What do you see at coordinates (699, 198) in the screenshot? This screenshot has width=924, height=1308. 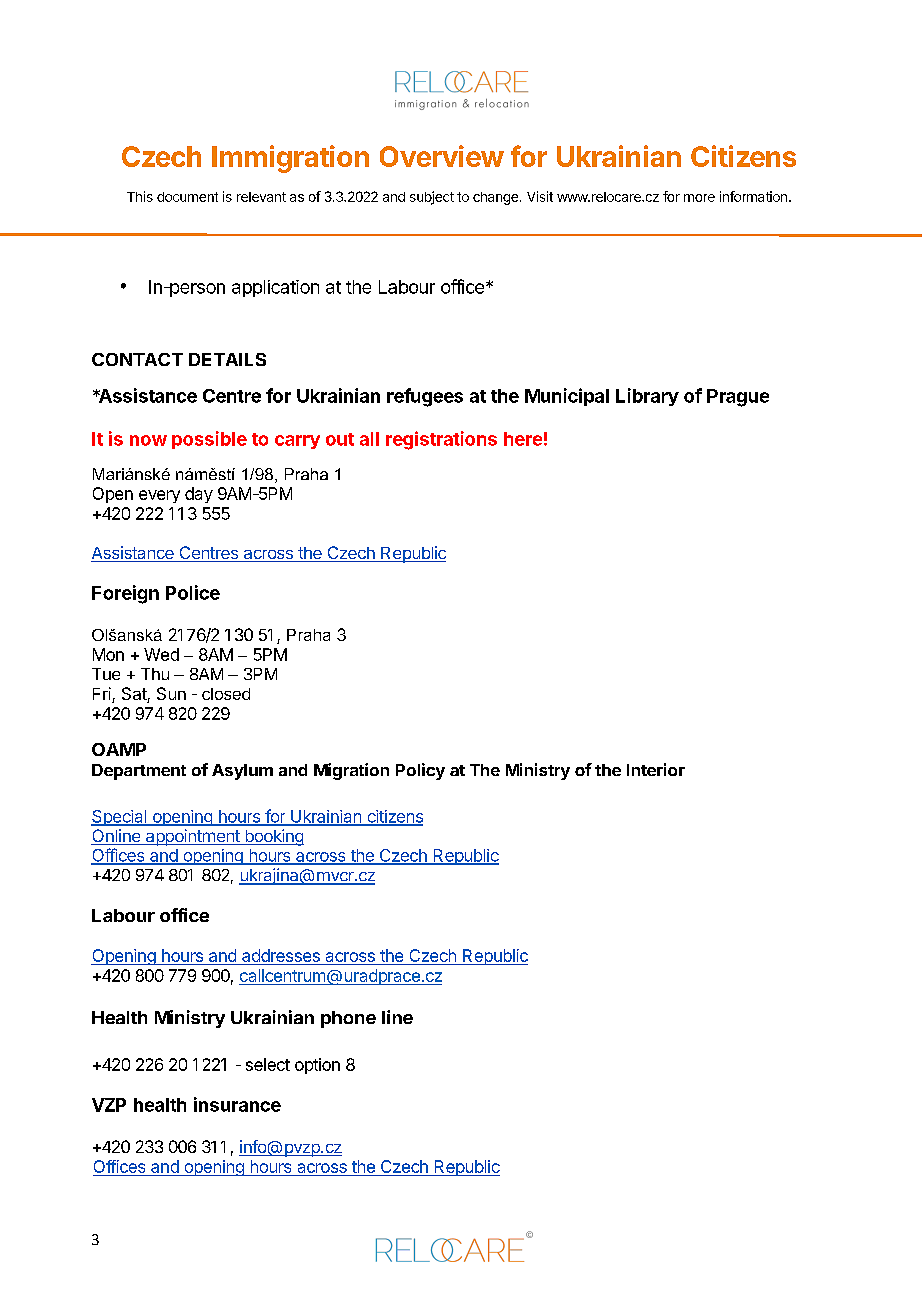 I see `more` at bounding box center [699, 198].
